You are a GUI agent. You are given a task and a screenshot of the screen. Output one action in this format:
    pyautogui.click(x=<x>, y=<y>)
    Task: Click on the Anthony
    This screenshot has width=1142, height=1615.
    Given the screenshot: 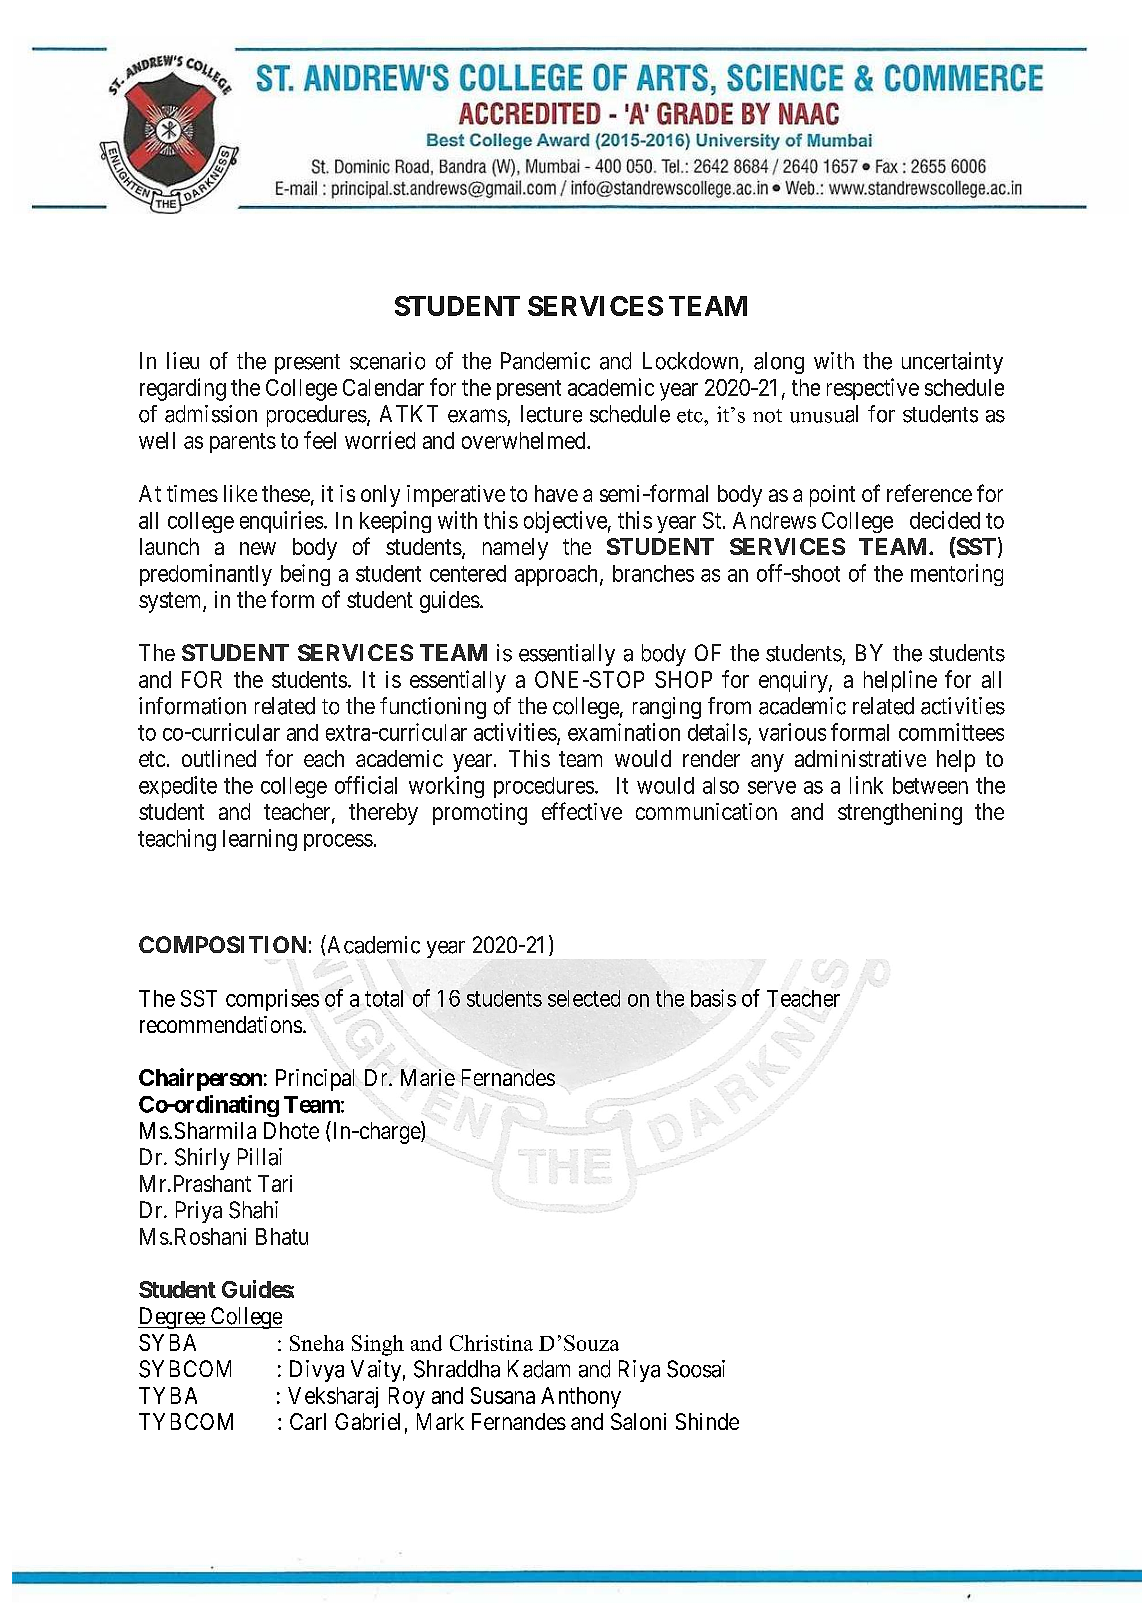 What is the action you would take?
    pyautogui.click(x=581, y=1398)
